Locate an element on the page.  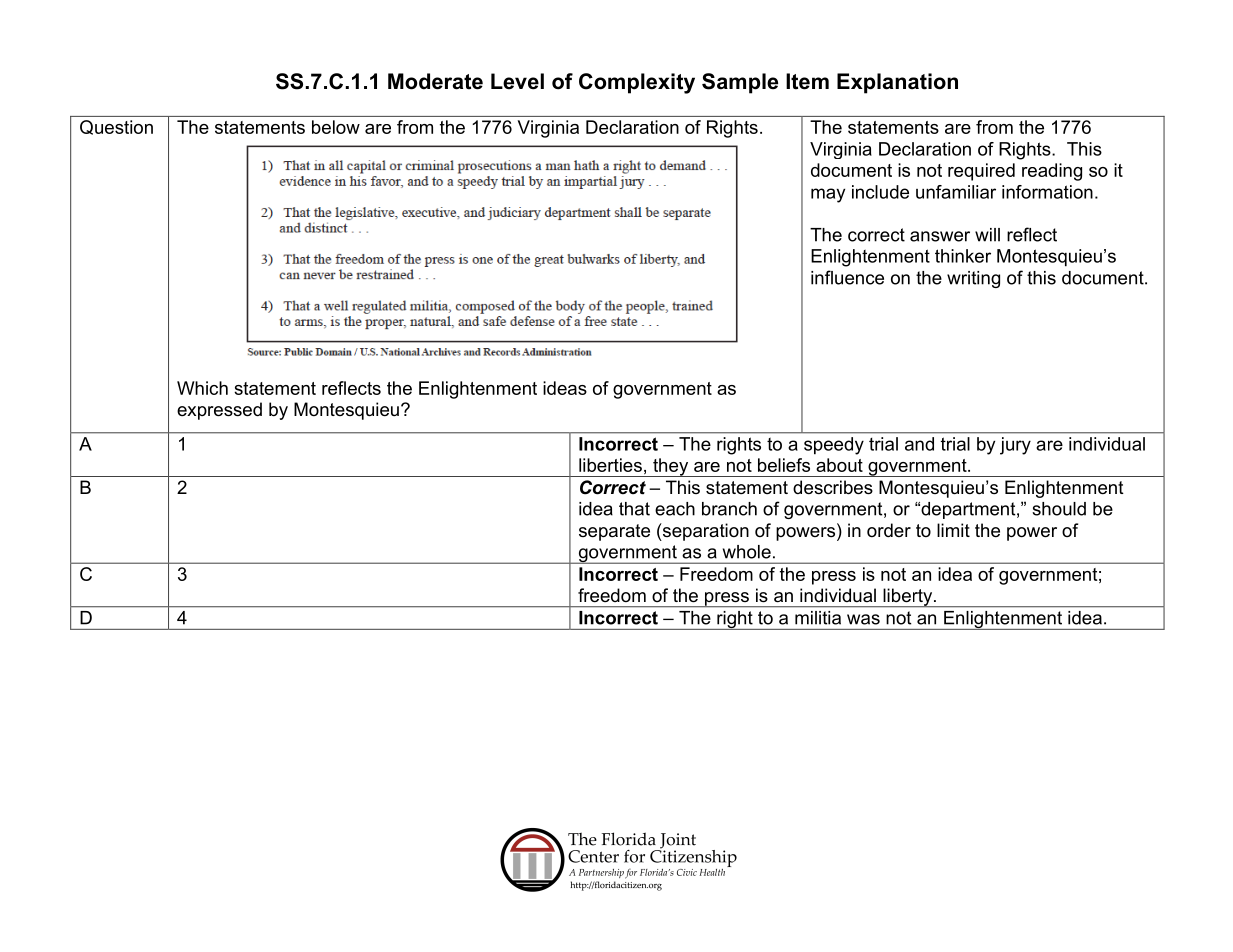
and is located at coordinates (919, 444).
